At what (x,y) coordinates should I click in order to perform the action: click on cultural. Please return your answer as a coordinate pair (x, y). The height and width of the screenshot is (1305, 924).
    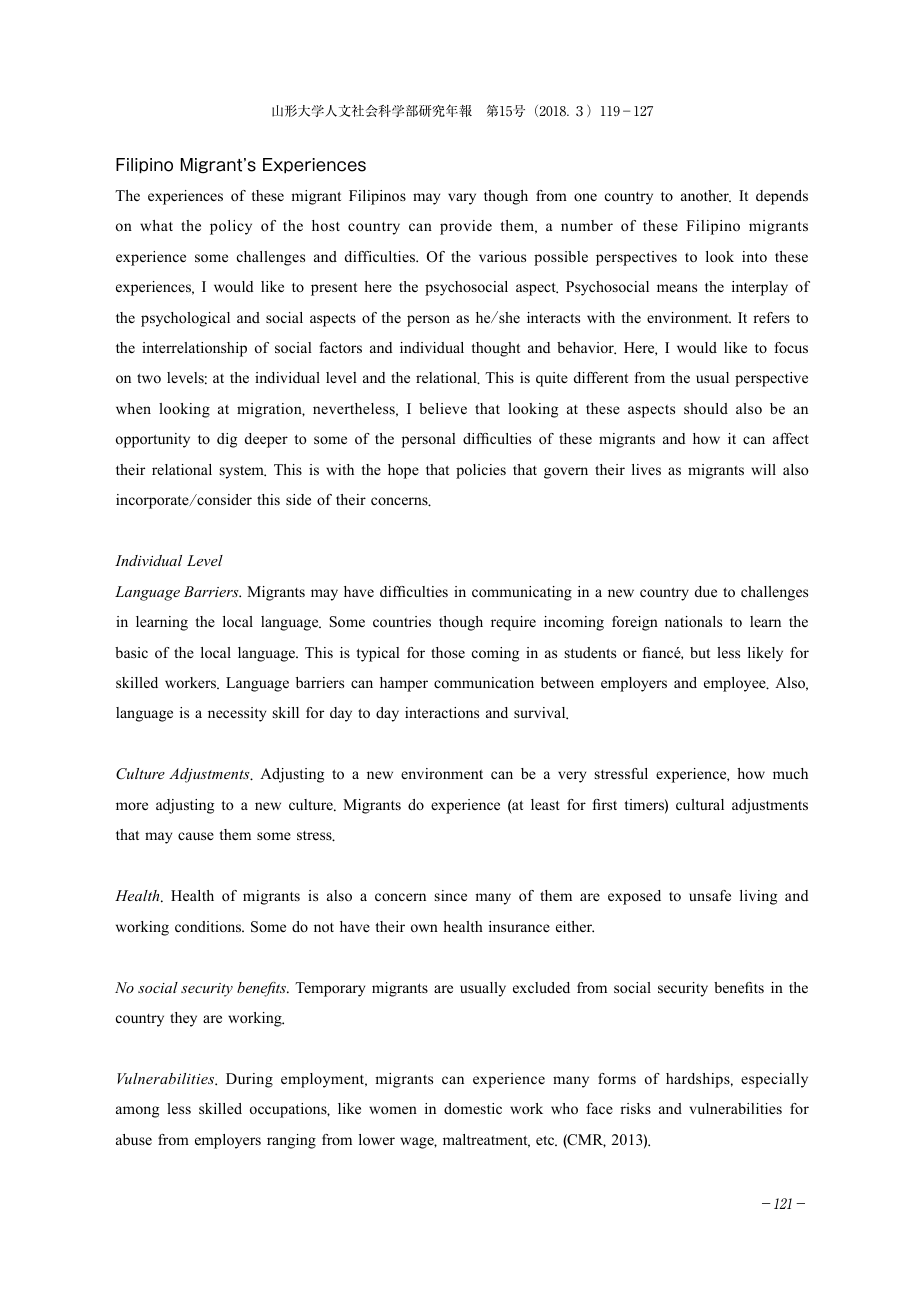
    Looking at the image, I should click on (700, 804).
